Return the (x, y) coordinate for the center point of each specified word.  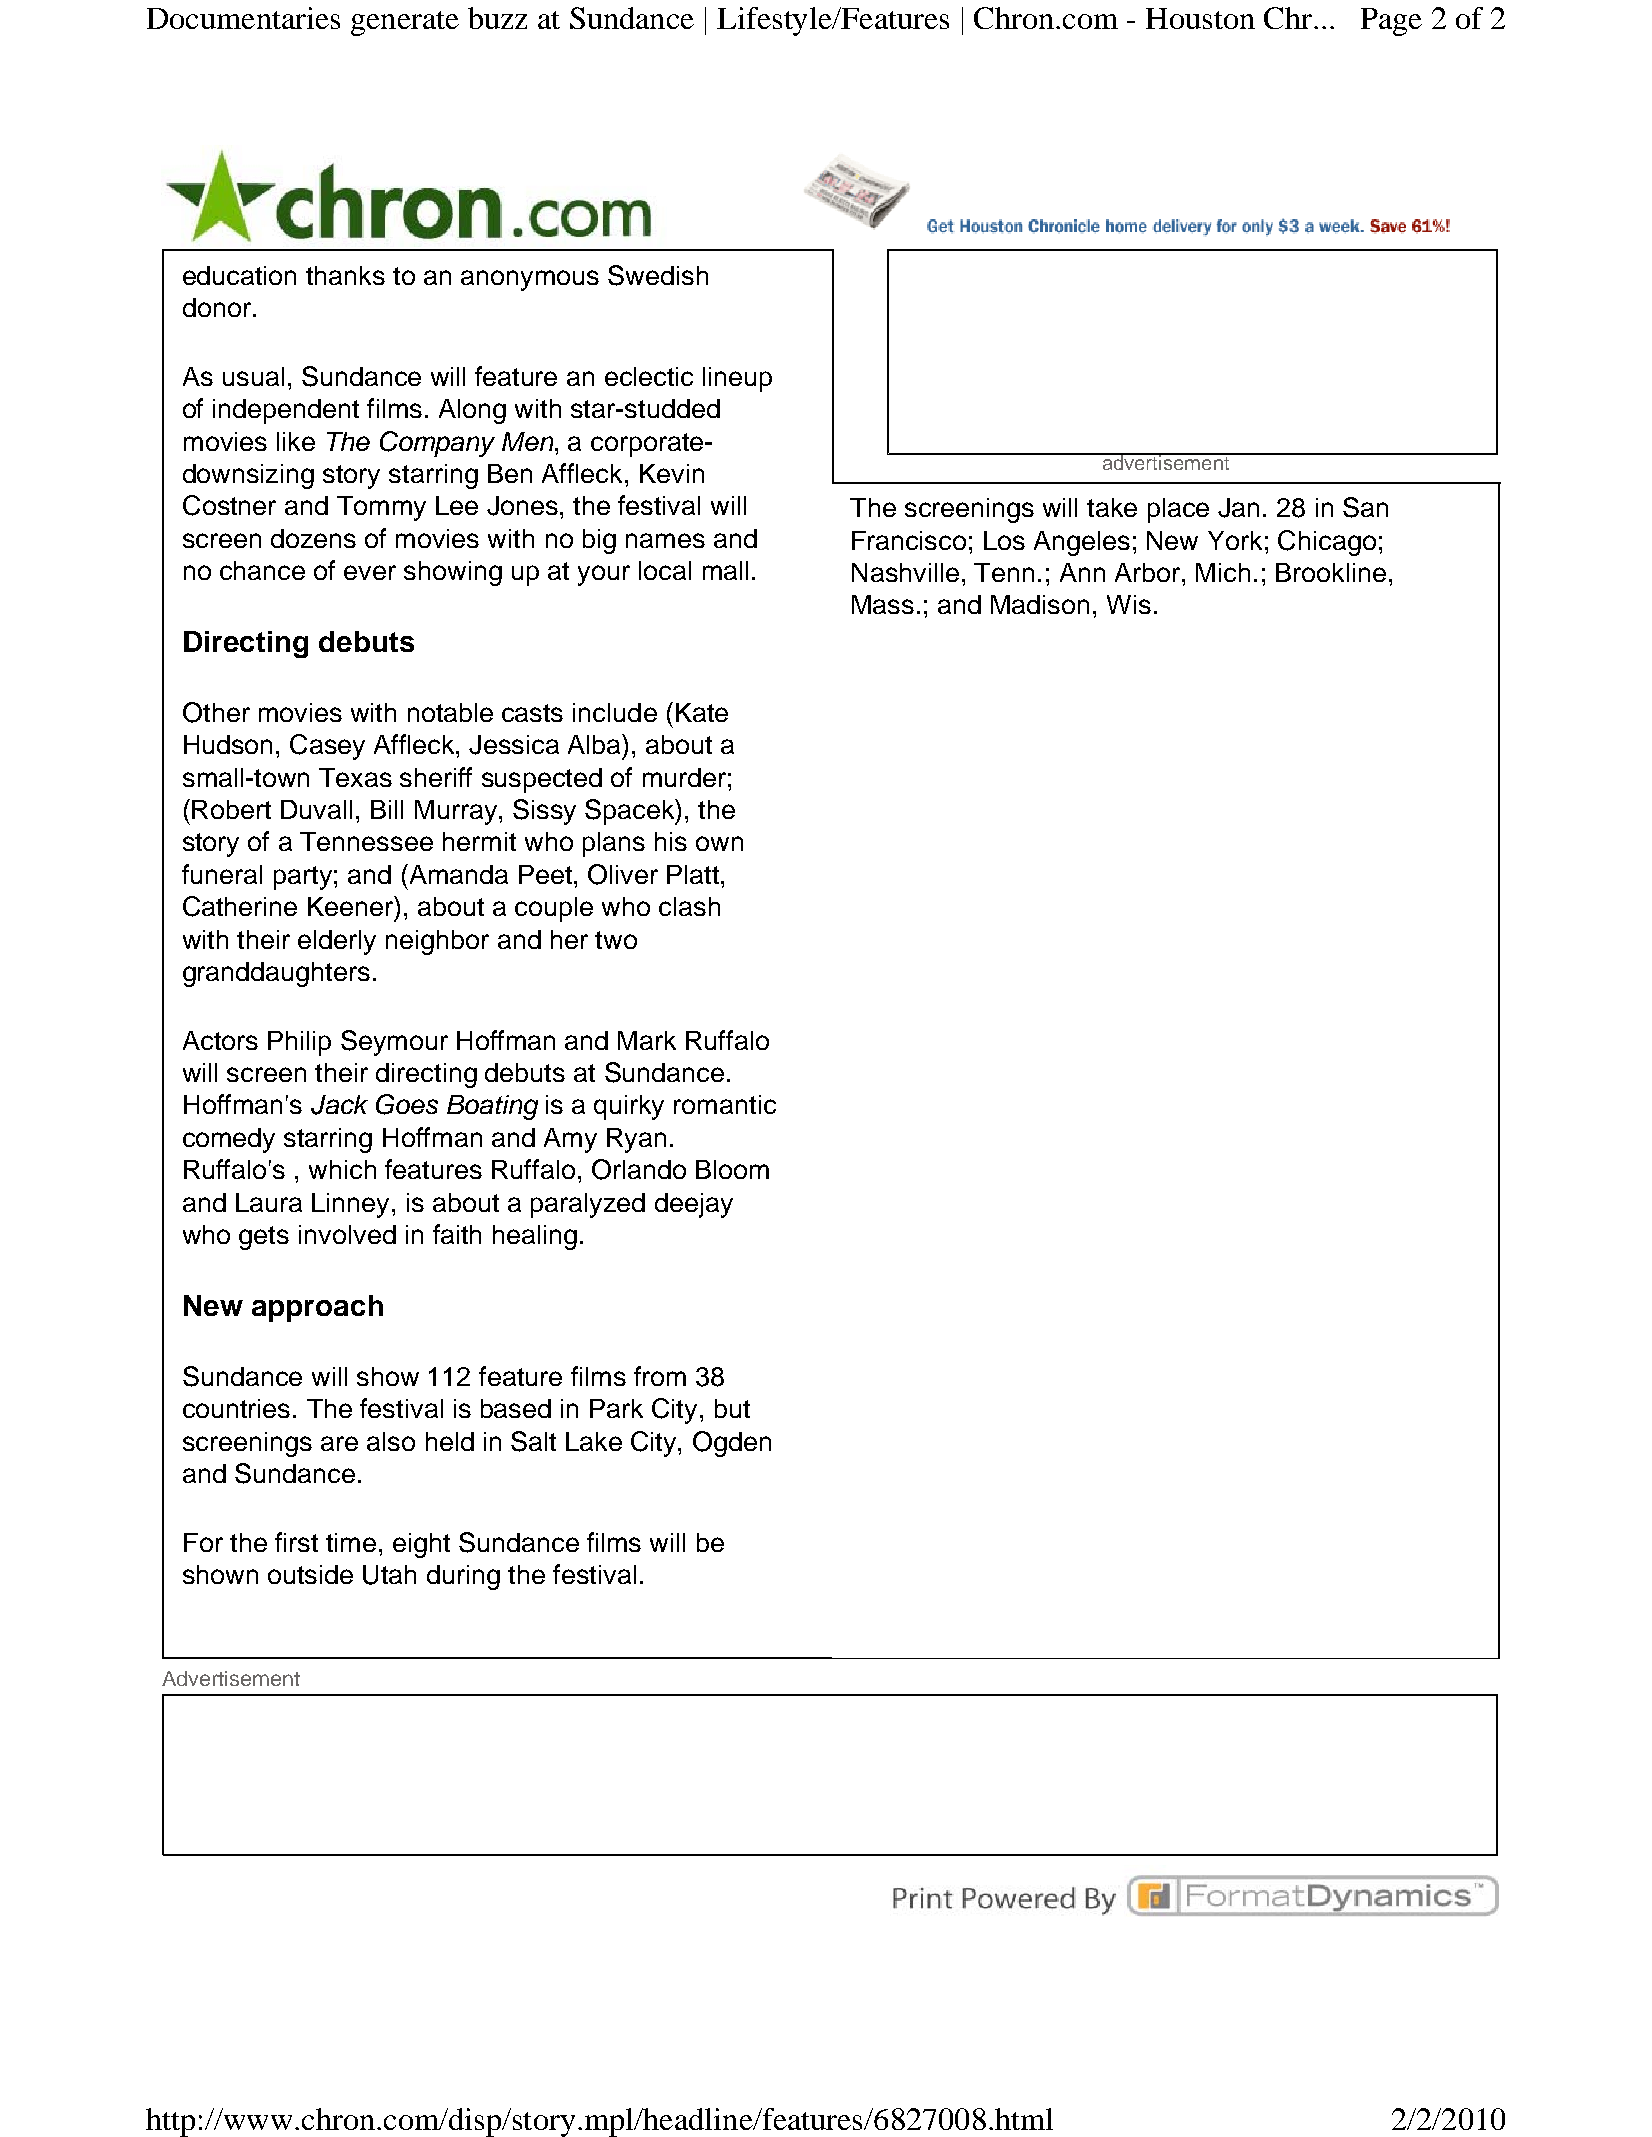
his (671, 841)
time (351, 1542)
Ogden (732, 1444)
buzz (497, 18)
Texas (355, 777)
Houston (1200, 18)
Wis (1129, 604)
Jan (1238, 508)
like (296, 441)
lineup (737, 379)
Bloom (732, 1169)
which (342, 1169)
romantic (725, 1104)
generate (405, 23)
